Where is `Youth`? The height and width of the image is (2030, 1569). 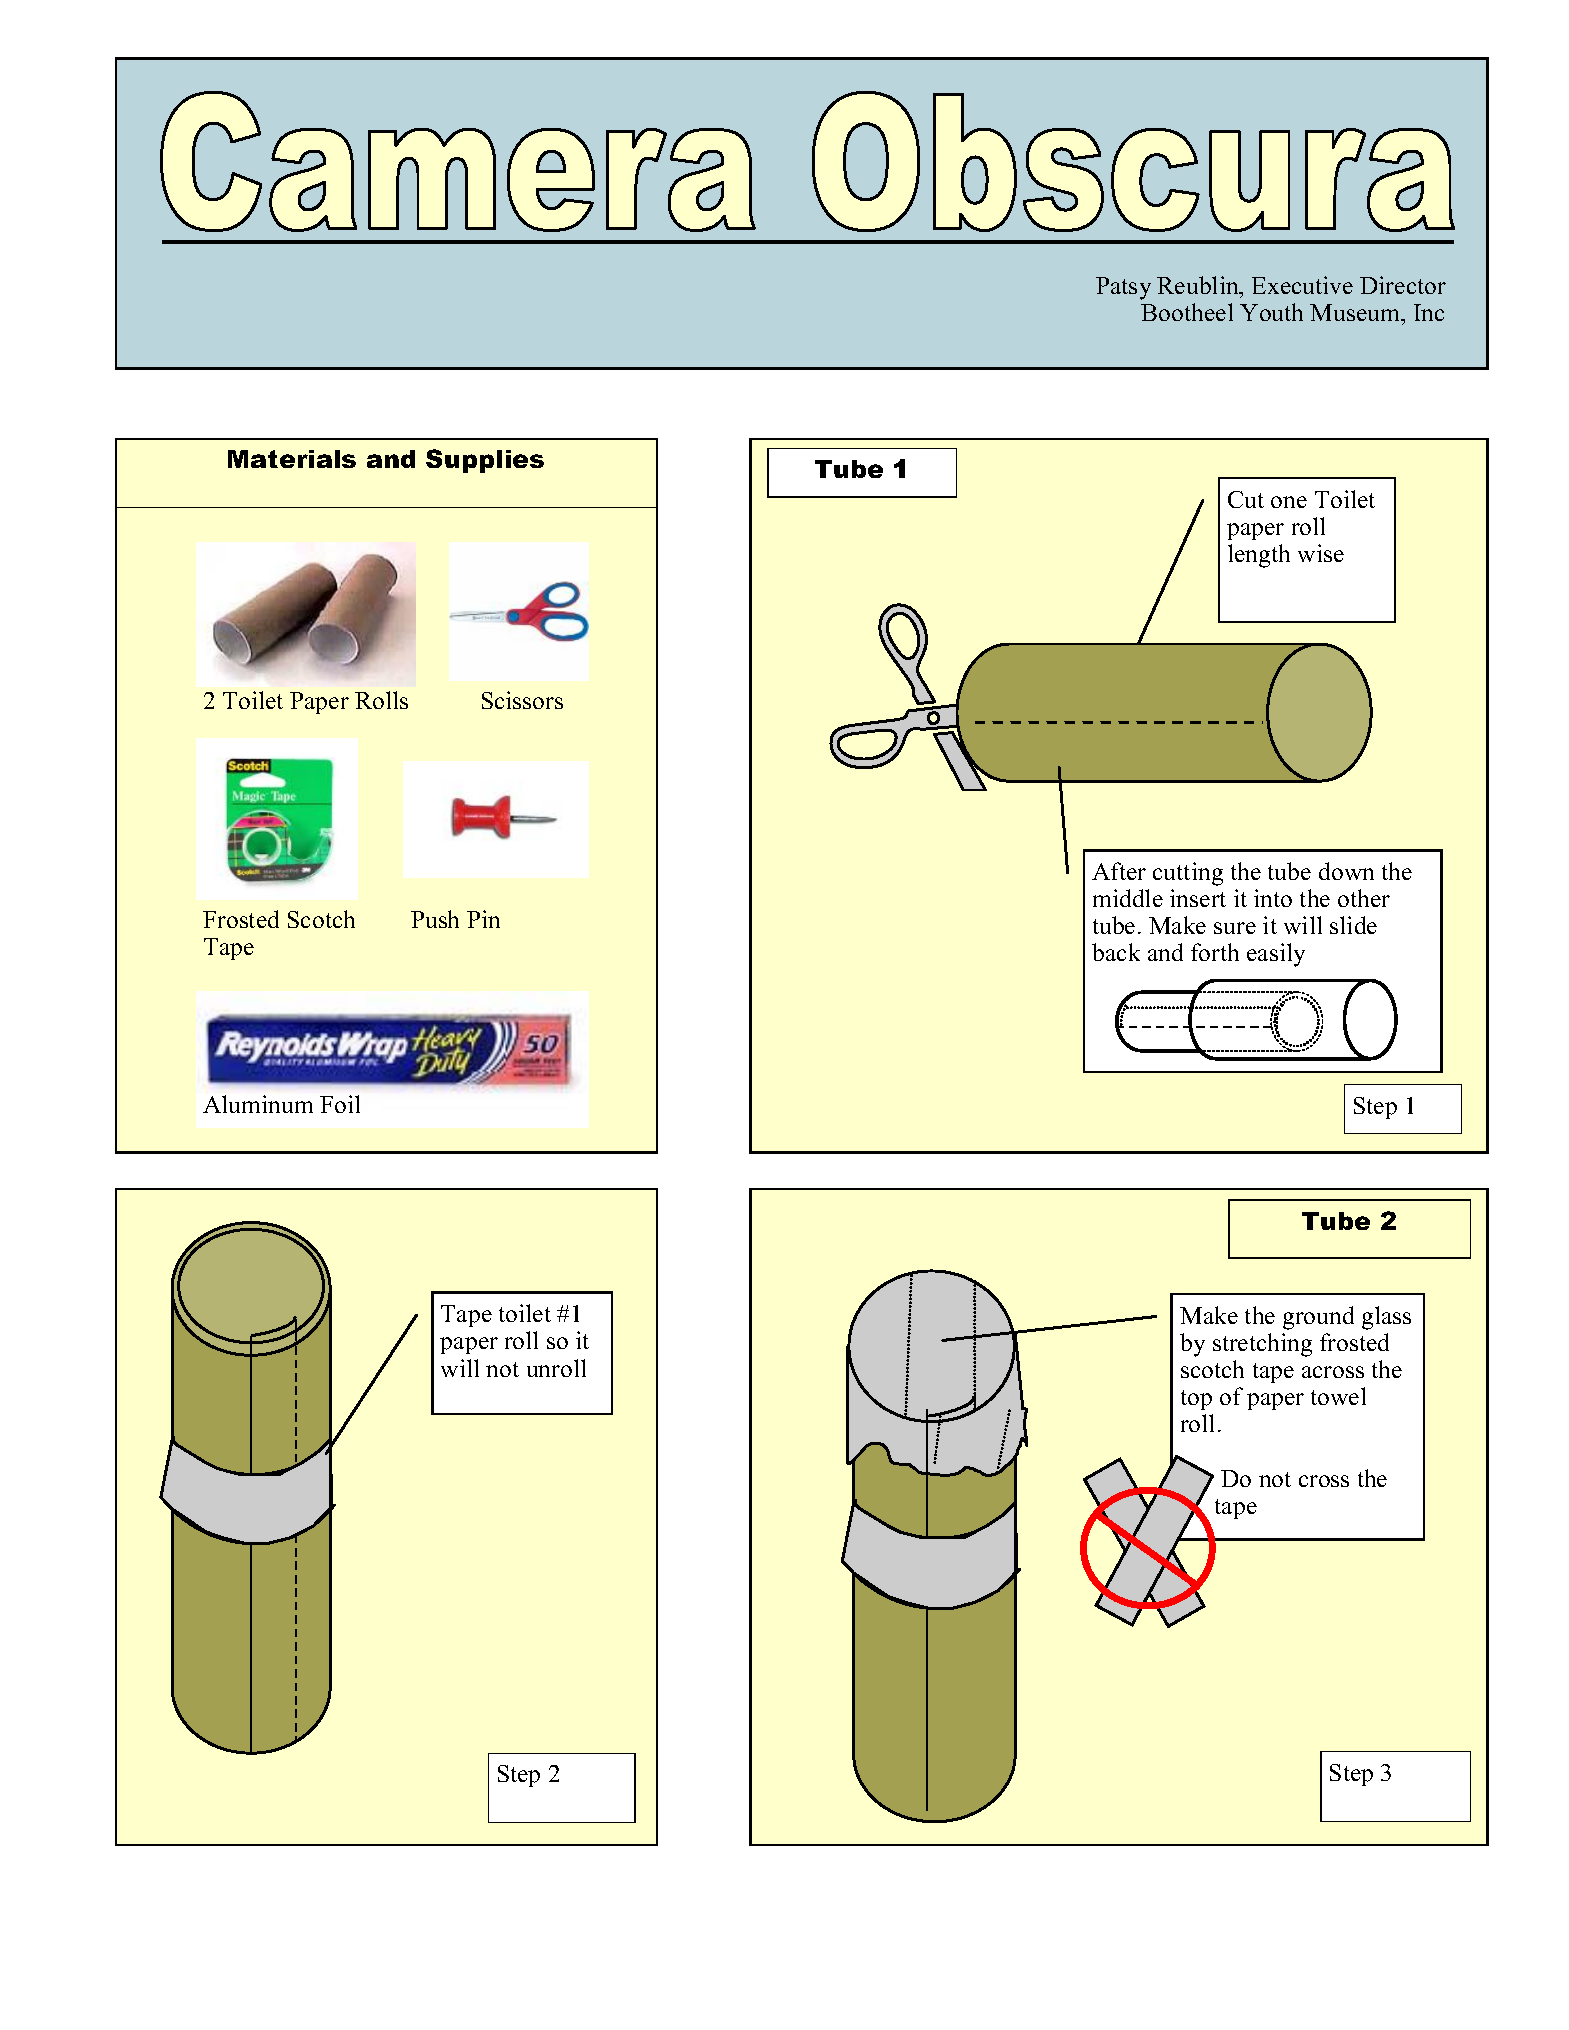 Youth is located at coordinates (1271, 312).
